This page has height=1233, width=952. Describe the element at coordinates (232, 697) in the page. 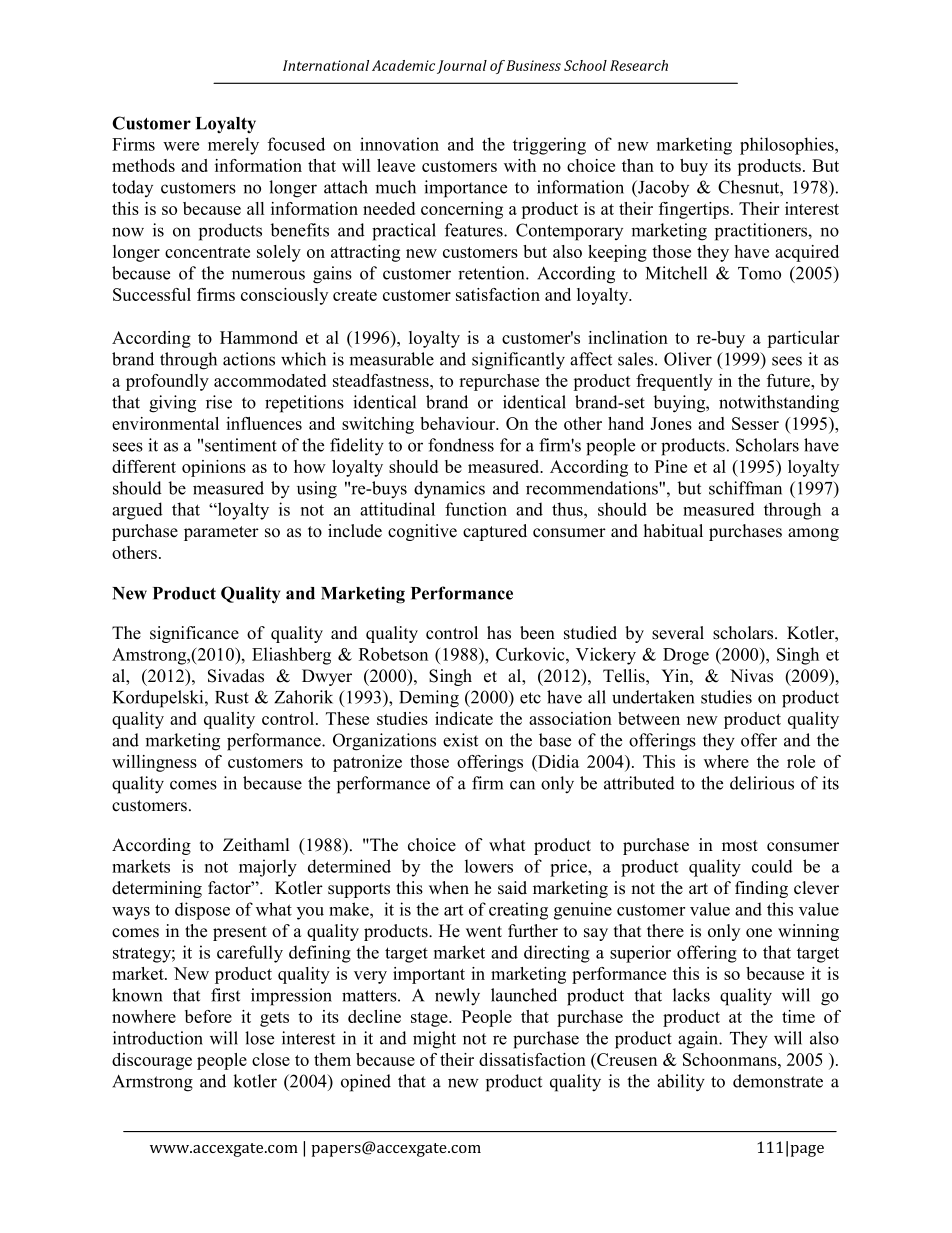

I see `Rust` at that location.
